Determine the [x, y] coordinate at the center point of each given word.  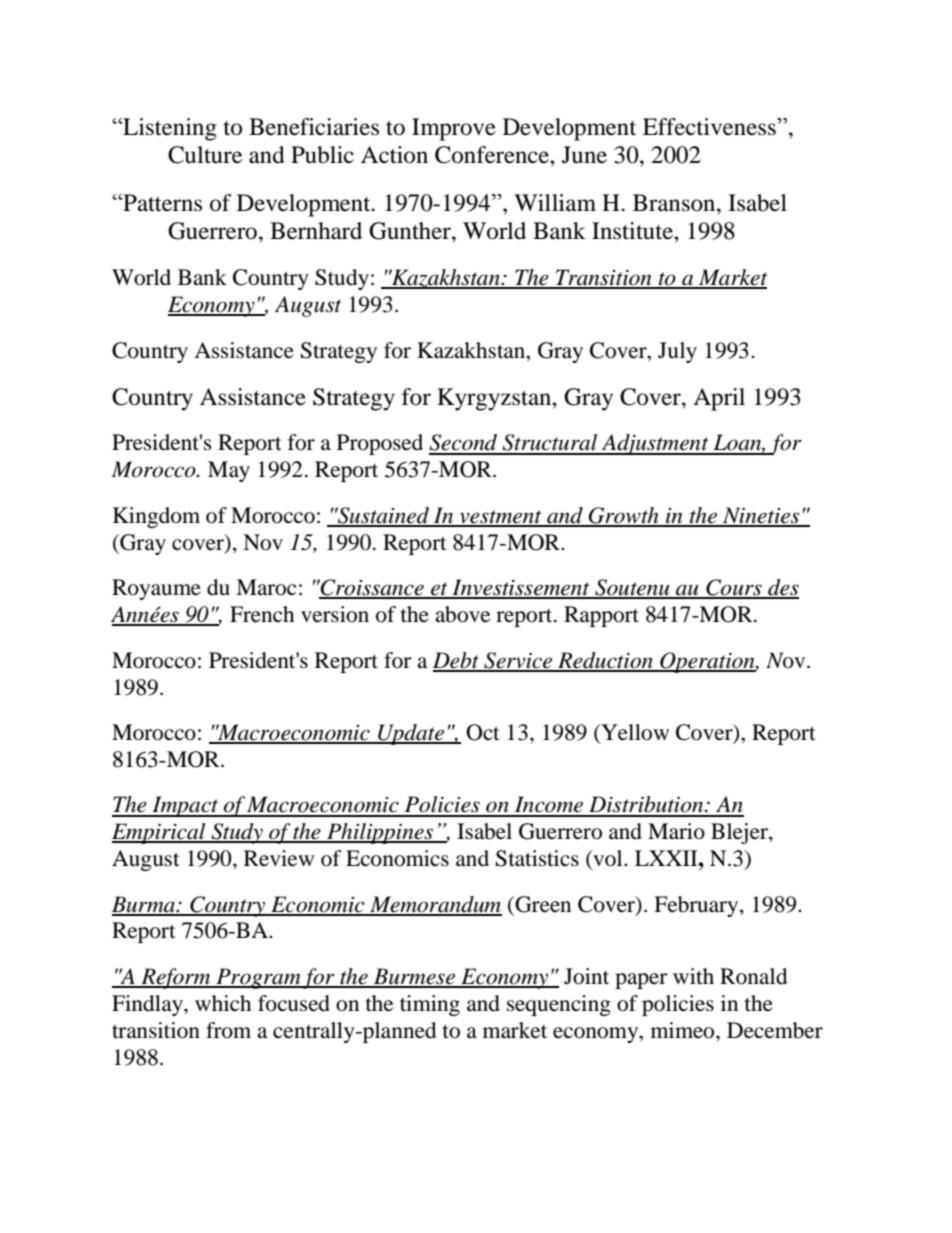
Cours [734, 588]
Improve [454, 129]
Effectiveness [710, 127]
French [262, 614]
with [693, 976]
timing [430, 1005]
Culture [205, 155]
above [462, 614]
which [223, 1003]
